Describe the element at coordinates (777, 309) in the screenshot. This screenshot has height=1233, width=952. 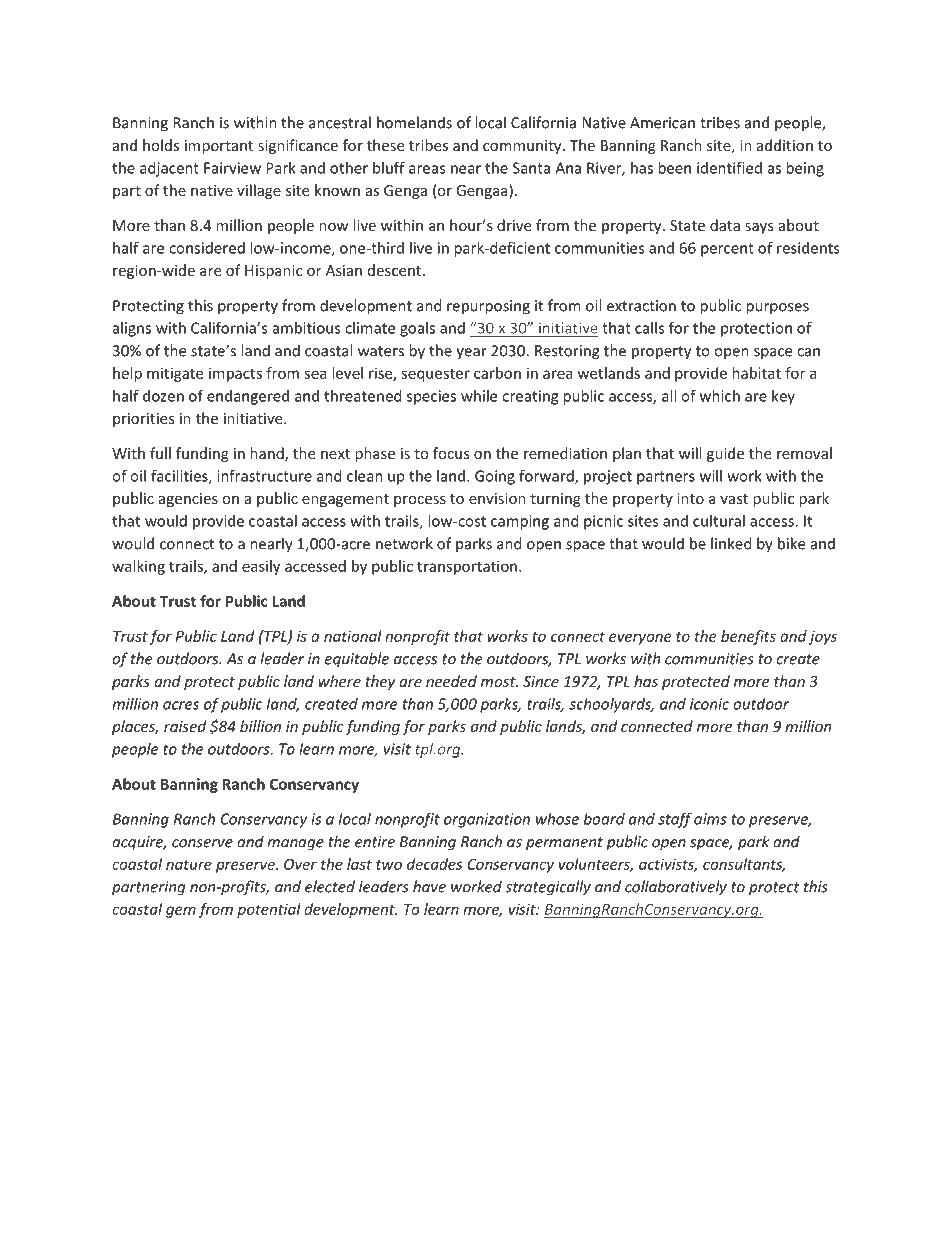
I see `purposes` at that location.
